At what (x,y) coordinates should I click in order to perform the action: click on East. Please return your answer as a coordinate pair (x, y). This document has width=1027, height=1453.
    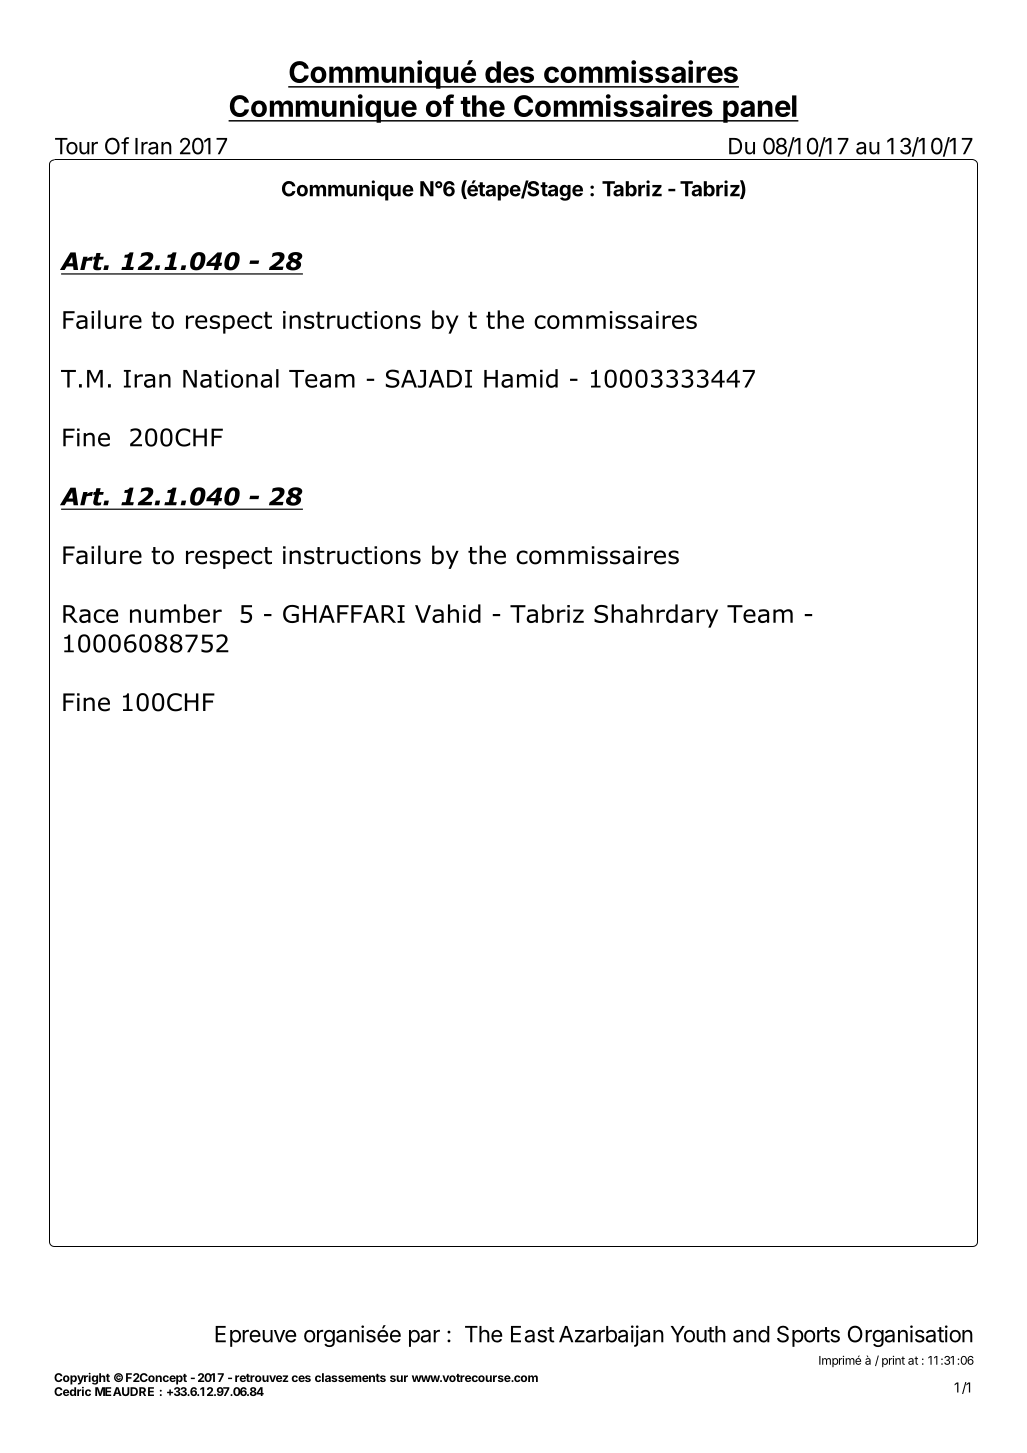
    Looking at the image, I should click on (533, 1334).
